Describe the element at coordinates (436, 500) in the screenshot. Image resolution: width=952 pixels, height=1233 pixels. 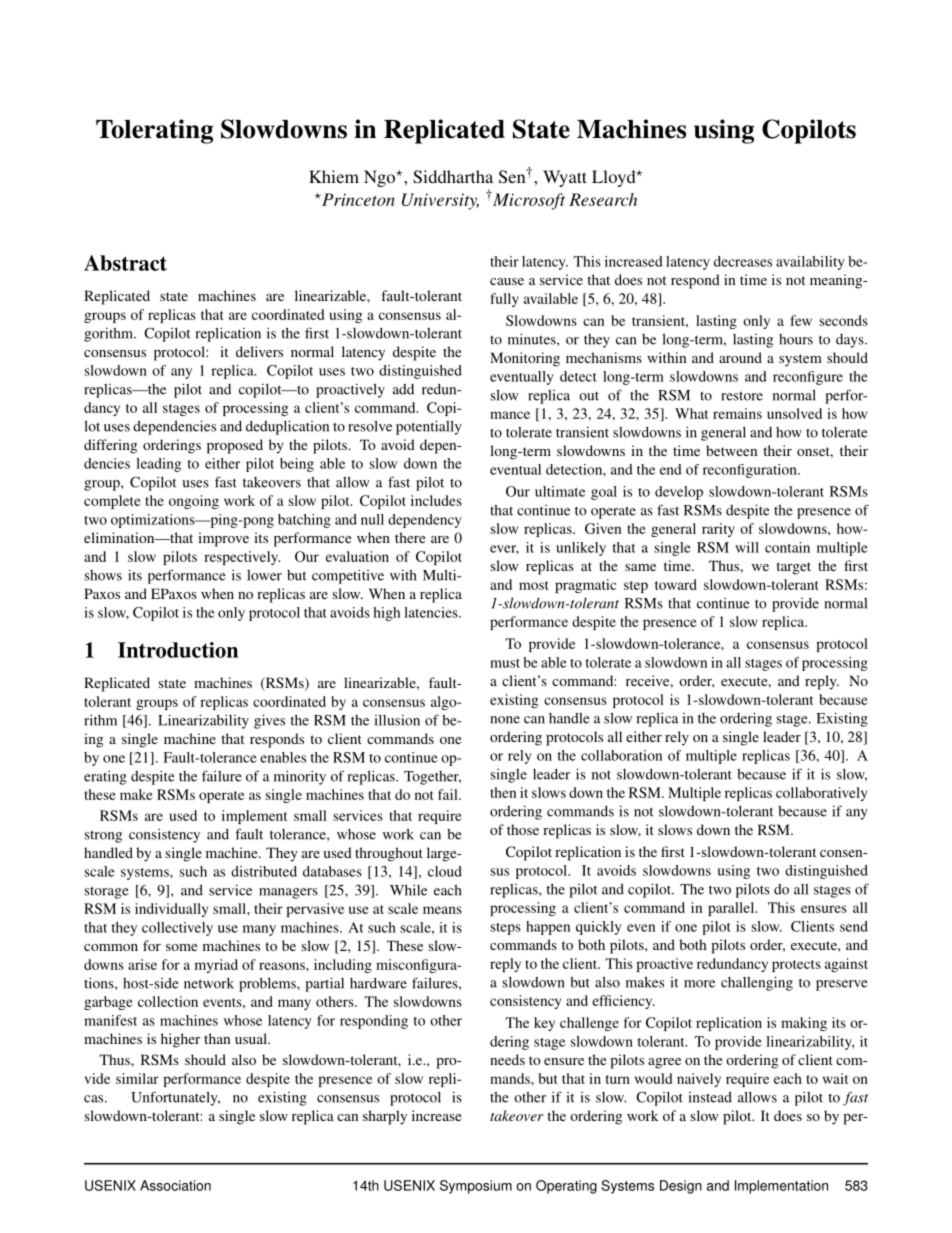
I see `includes` at that location.
